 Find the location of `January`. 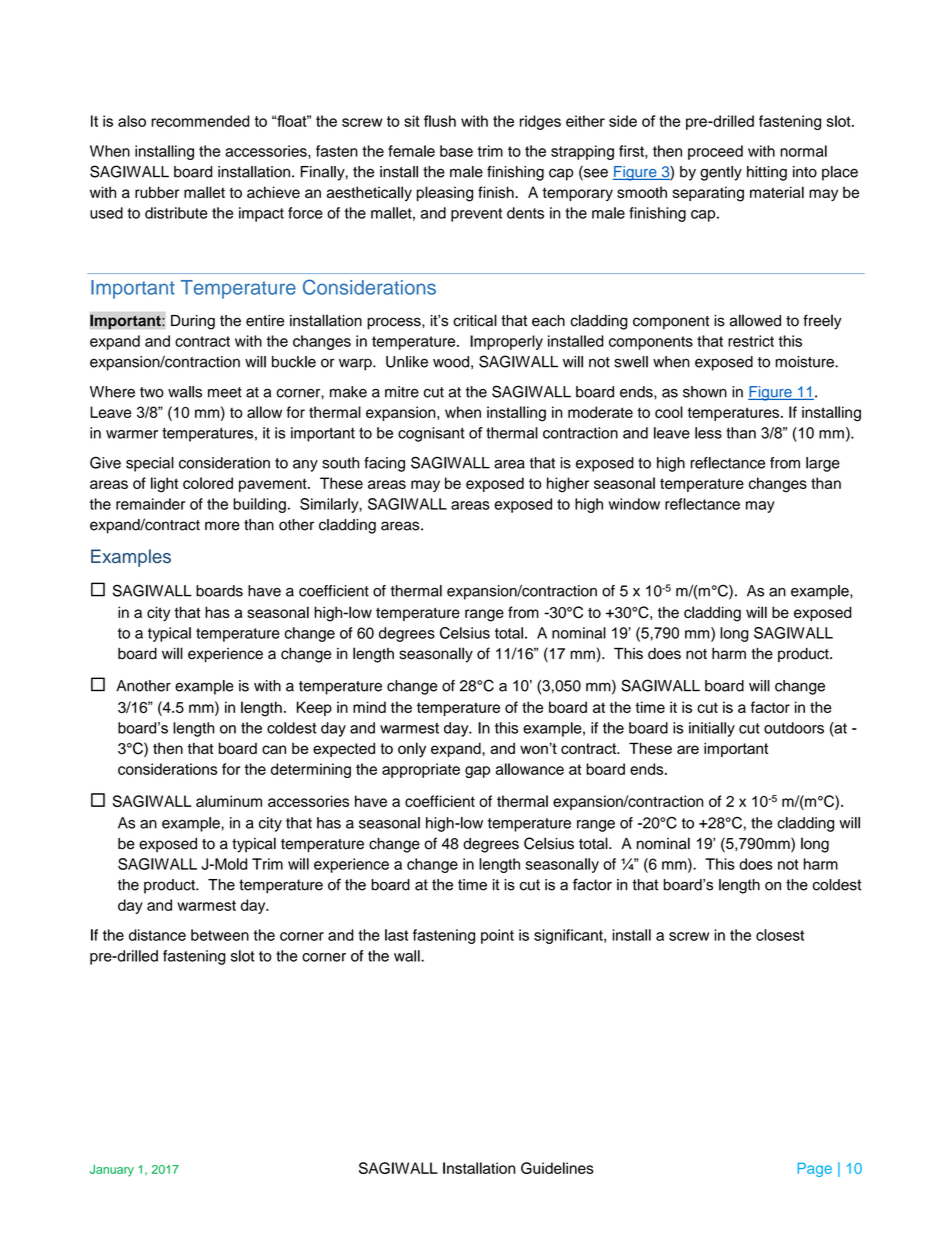

January is located at coordinates (112, 1171).
